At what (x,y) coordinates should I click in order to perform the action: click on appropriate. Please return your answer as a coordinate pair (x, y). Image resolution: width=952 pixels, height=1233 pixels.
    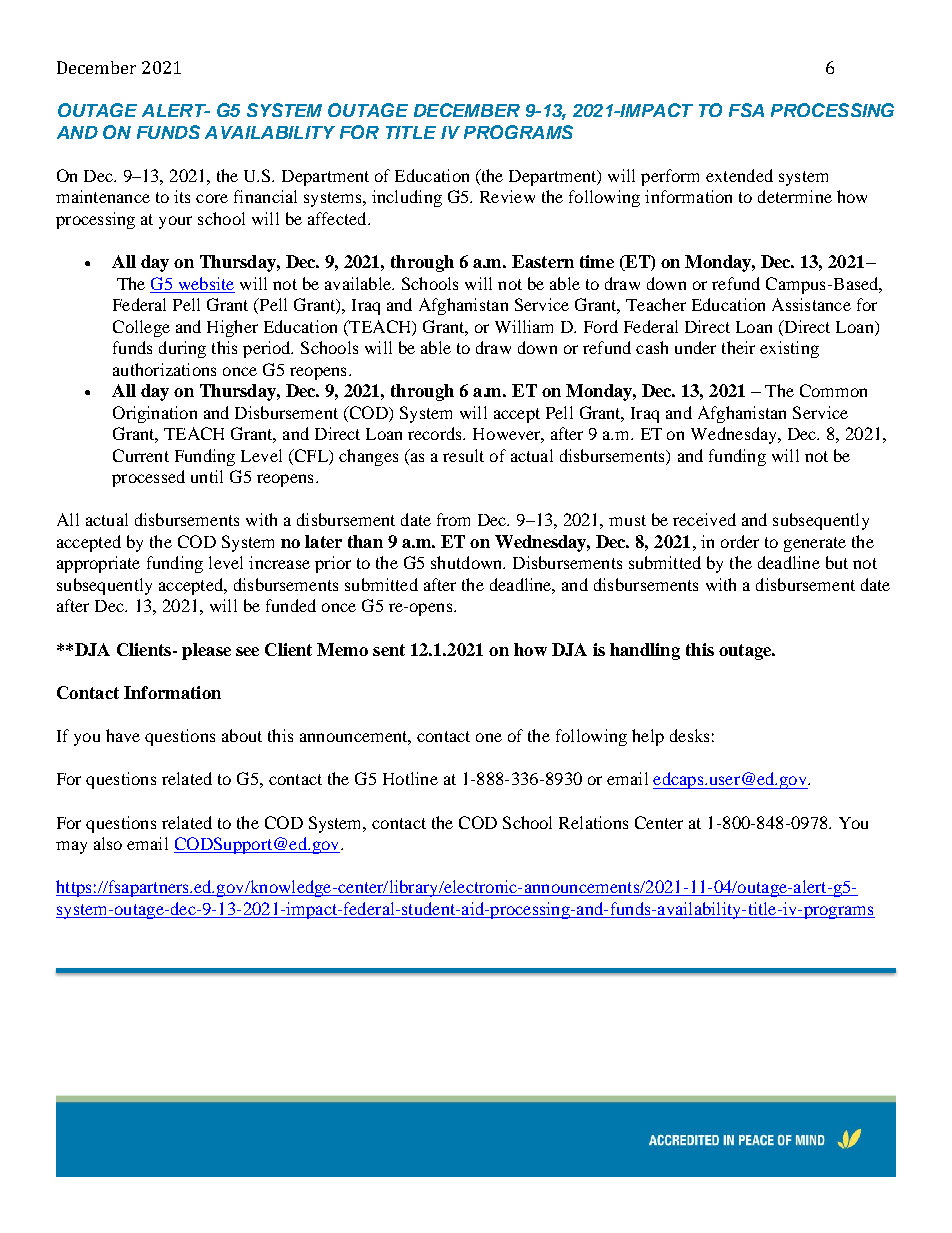
    Looking at the image, I should click on (98, 564).
